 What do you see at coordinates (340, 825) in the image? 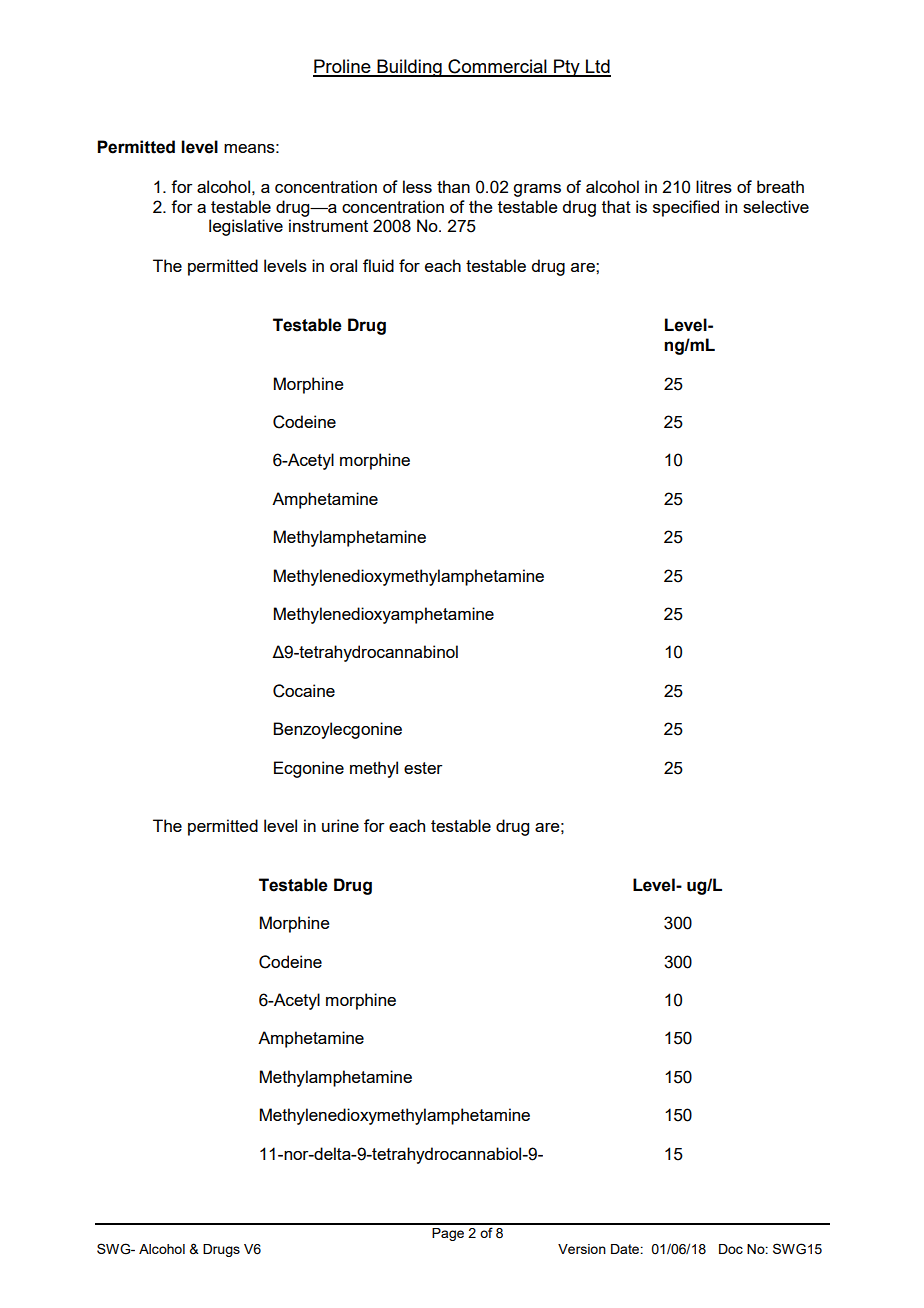
I see `urine` at bounding box center [340, 825].
